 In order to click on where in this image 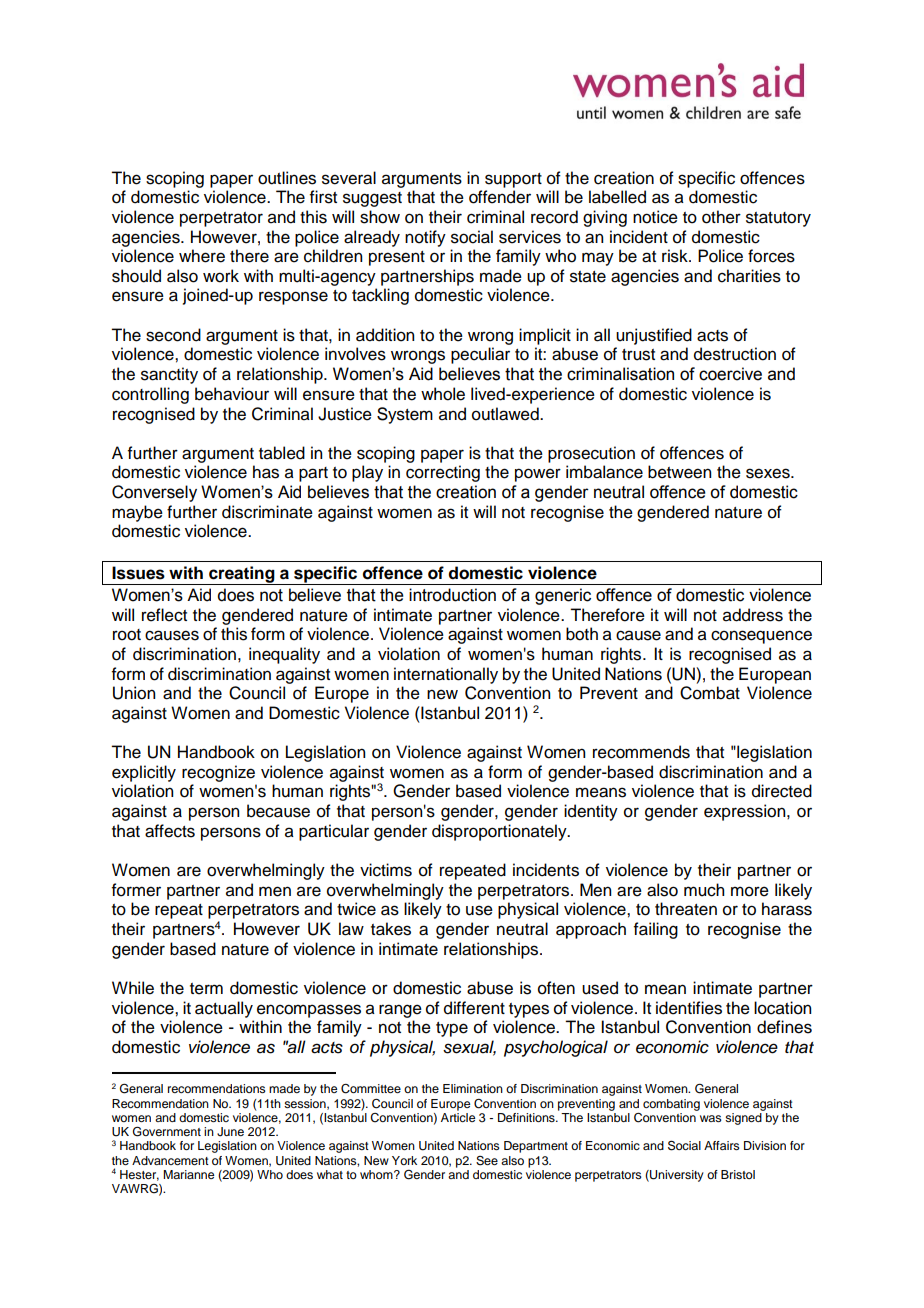, I will do `click(202, 256)`.
